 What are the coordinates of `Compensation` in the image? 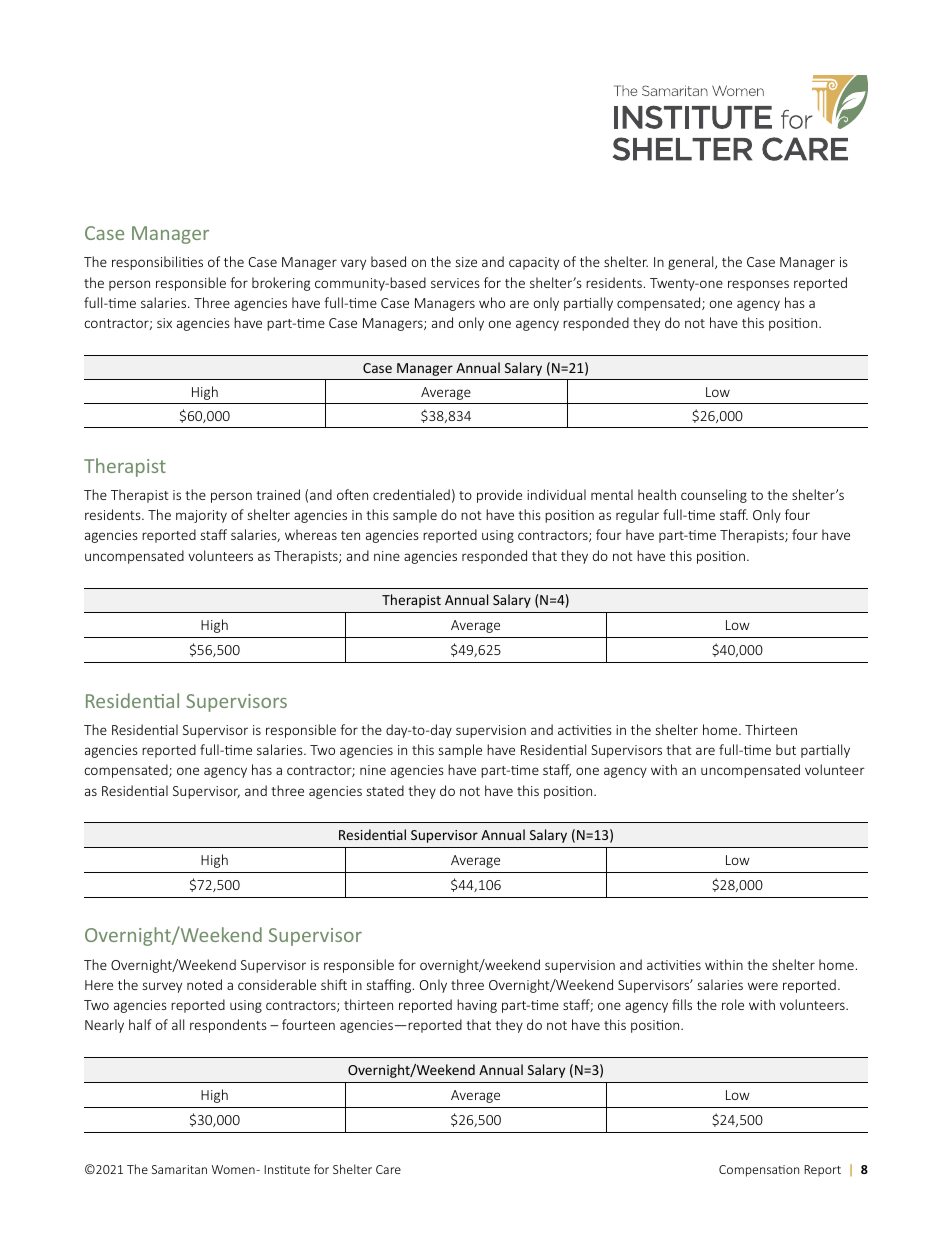 It's located at (759, 1171).
